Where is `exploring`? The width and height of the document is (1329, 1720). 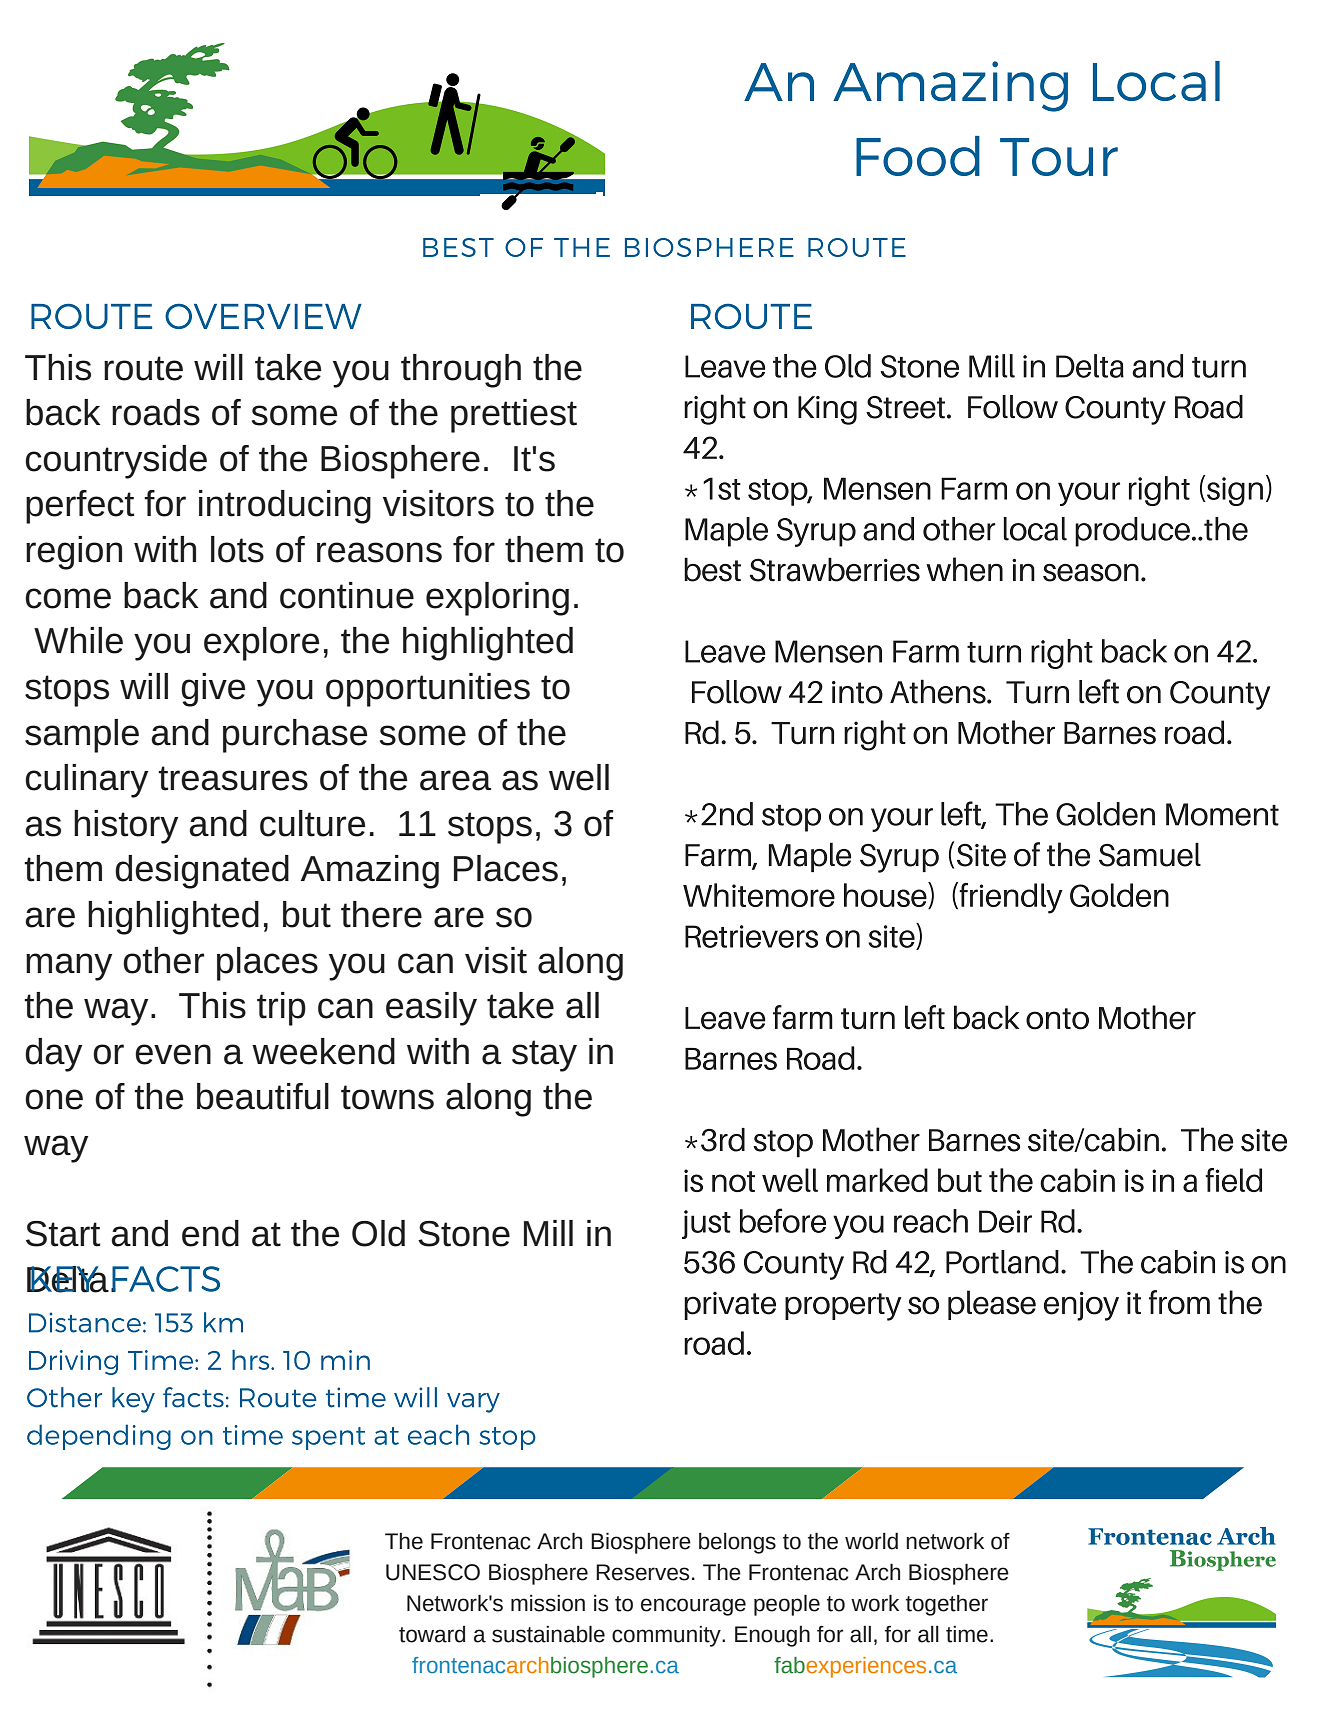 exploring is located at coordinates (497, 599).
